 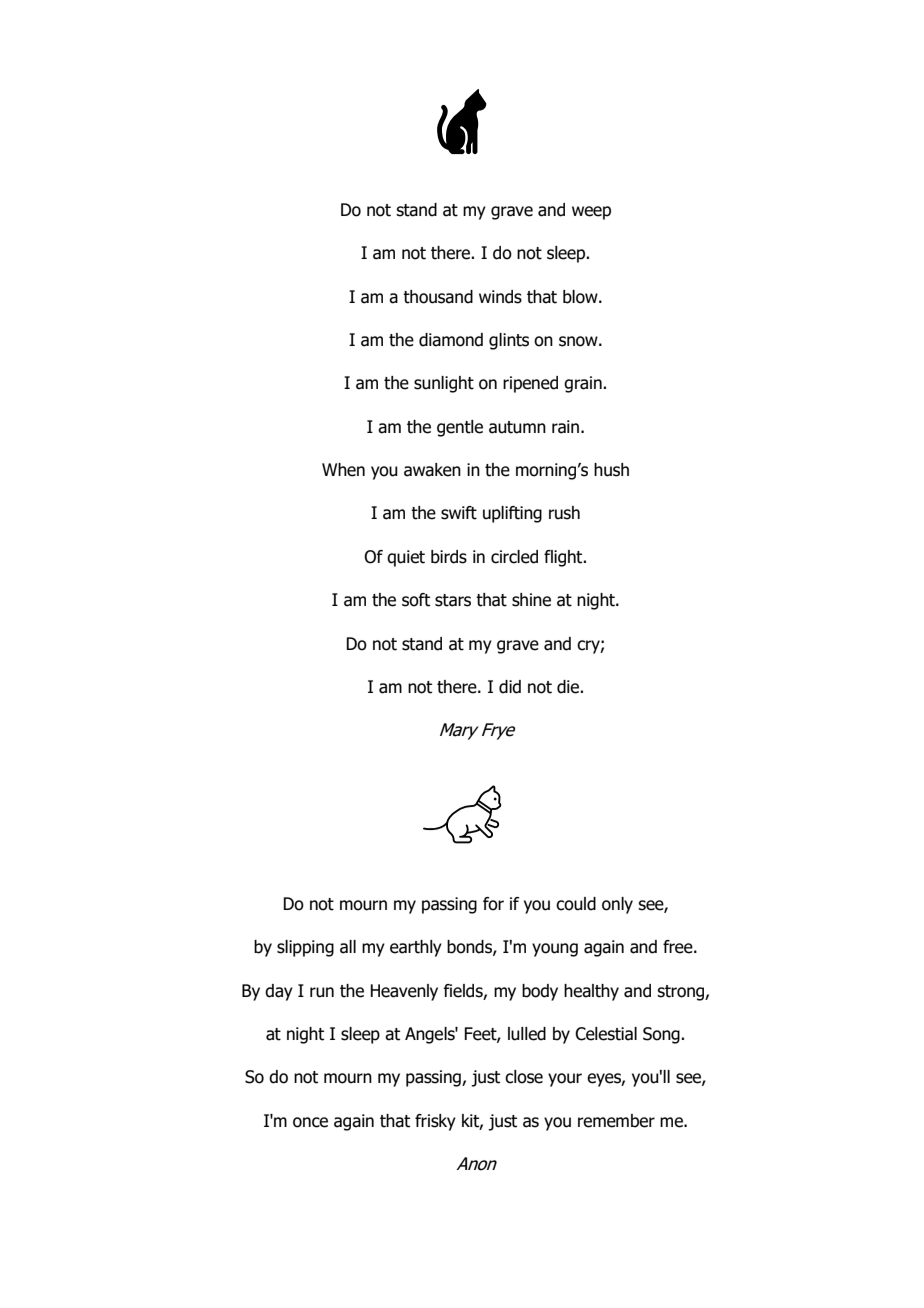 What do you see at coordinates (310, 1122) in the screenshot?
I see `once` at bounding box center [310, 1122].
